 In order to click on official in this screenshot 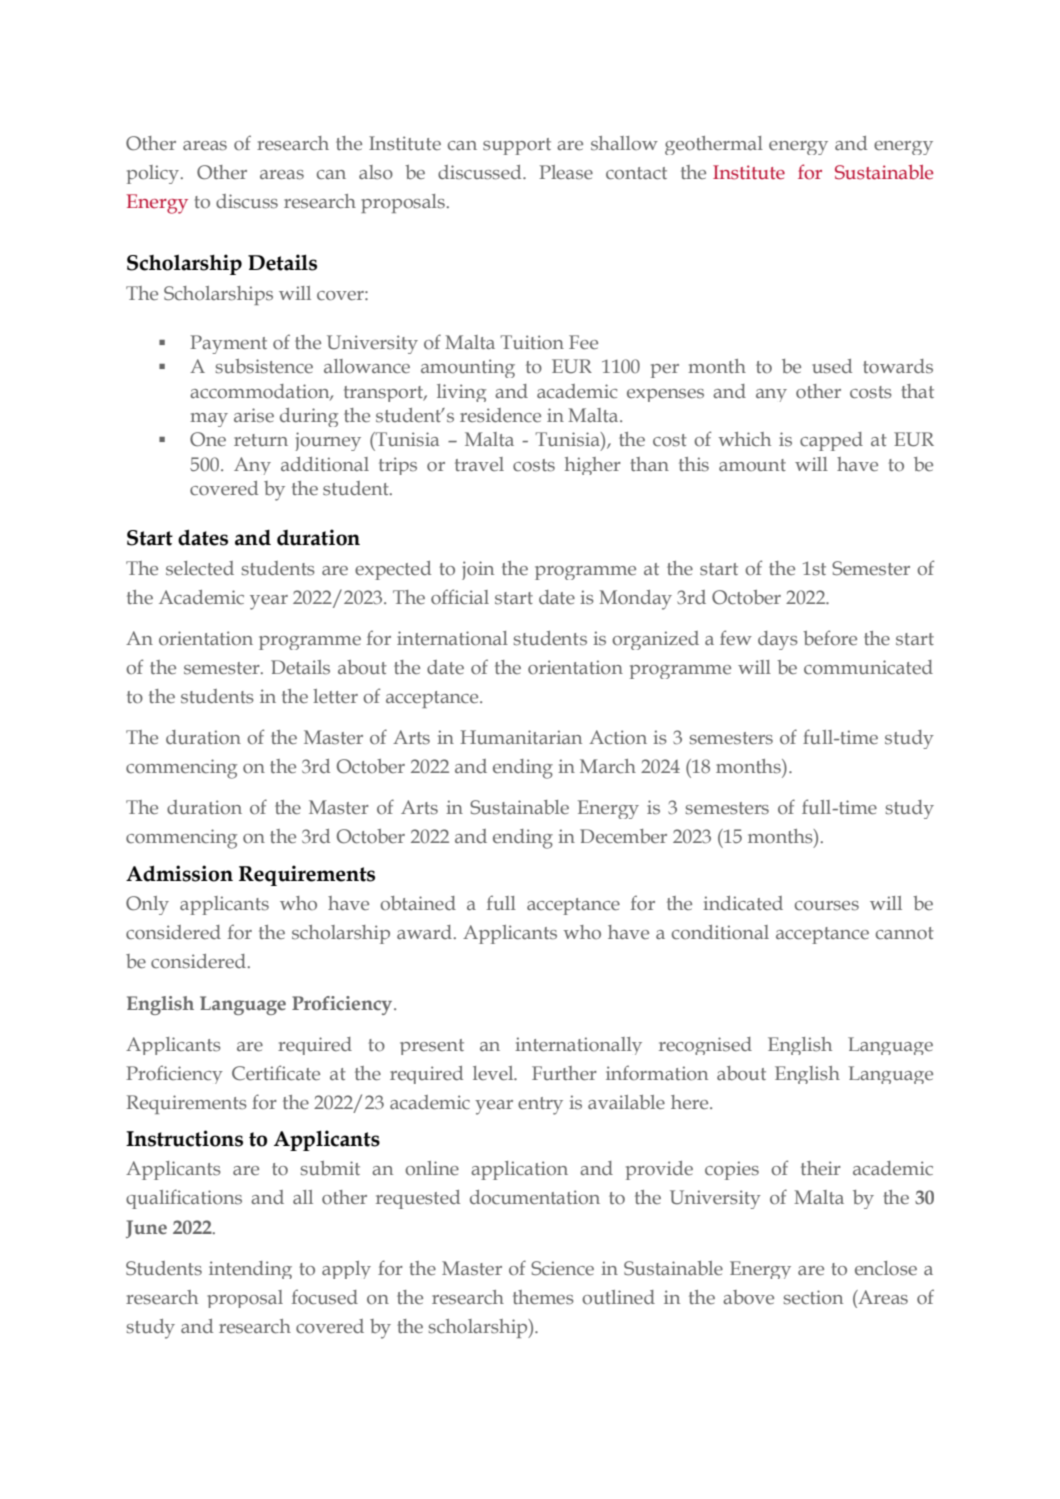, I will do `click(460, 597)`.
